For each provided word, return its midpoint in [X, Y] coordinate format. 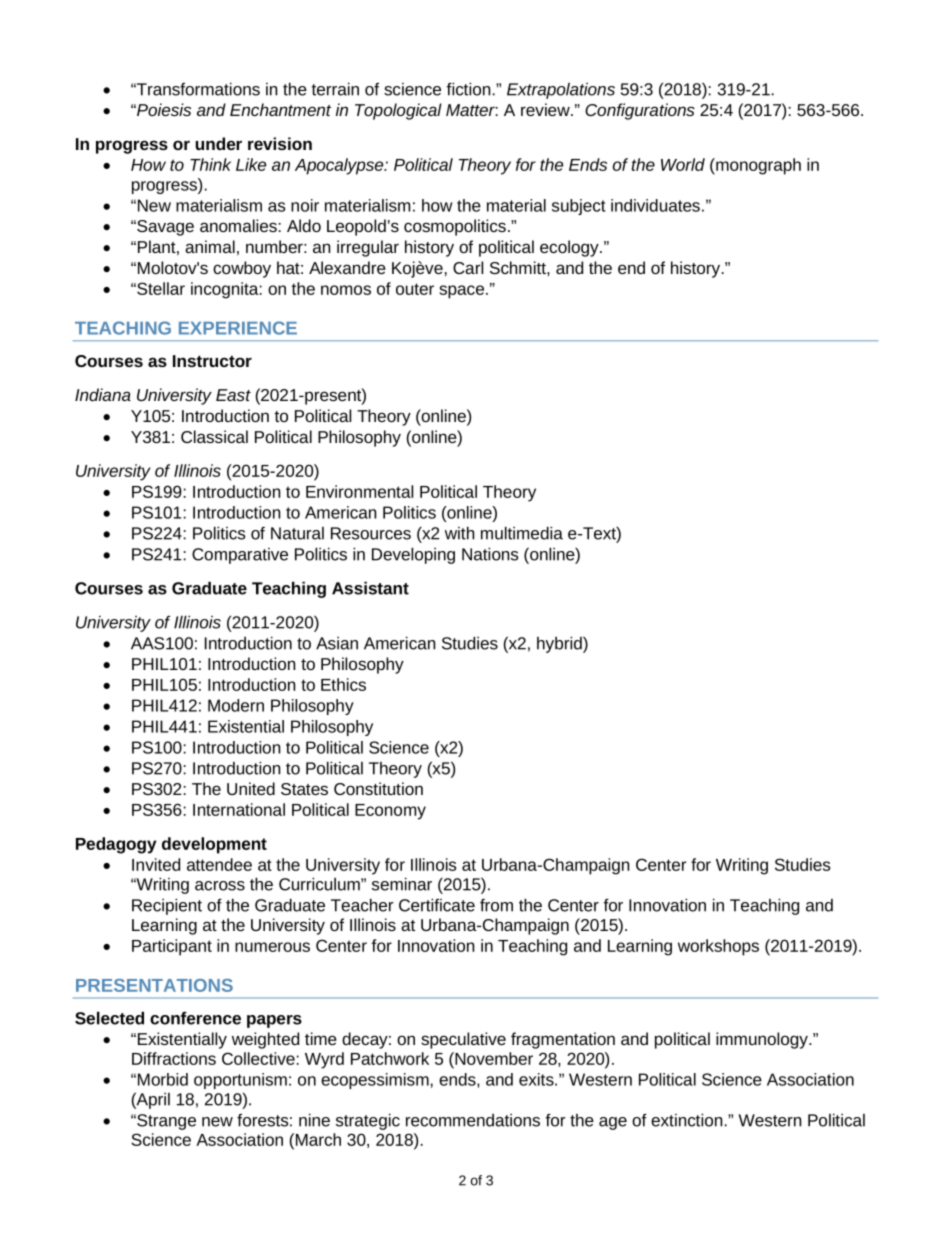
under [219, 143]
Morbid [163, 1079]
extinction [686, 1120]
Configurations [640, 111]
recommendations [473, 1120]
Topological [398, 111]
